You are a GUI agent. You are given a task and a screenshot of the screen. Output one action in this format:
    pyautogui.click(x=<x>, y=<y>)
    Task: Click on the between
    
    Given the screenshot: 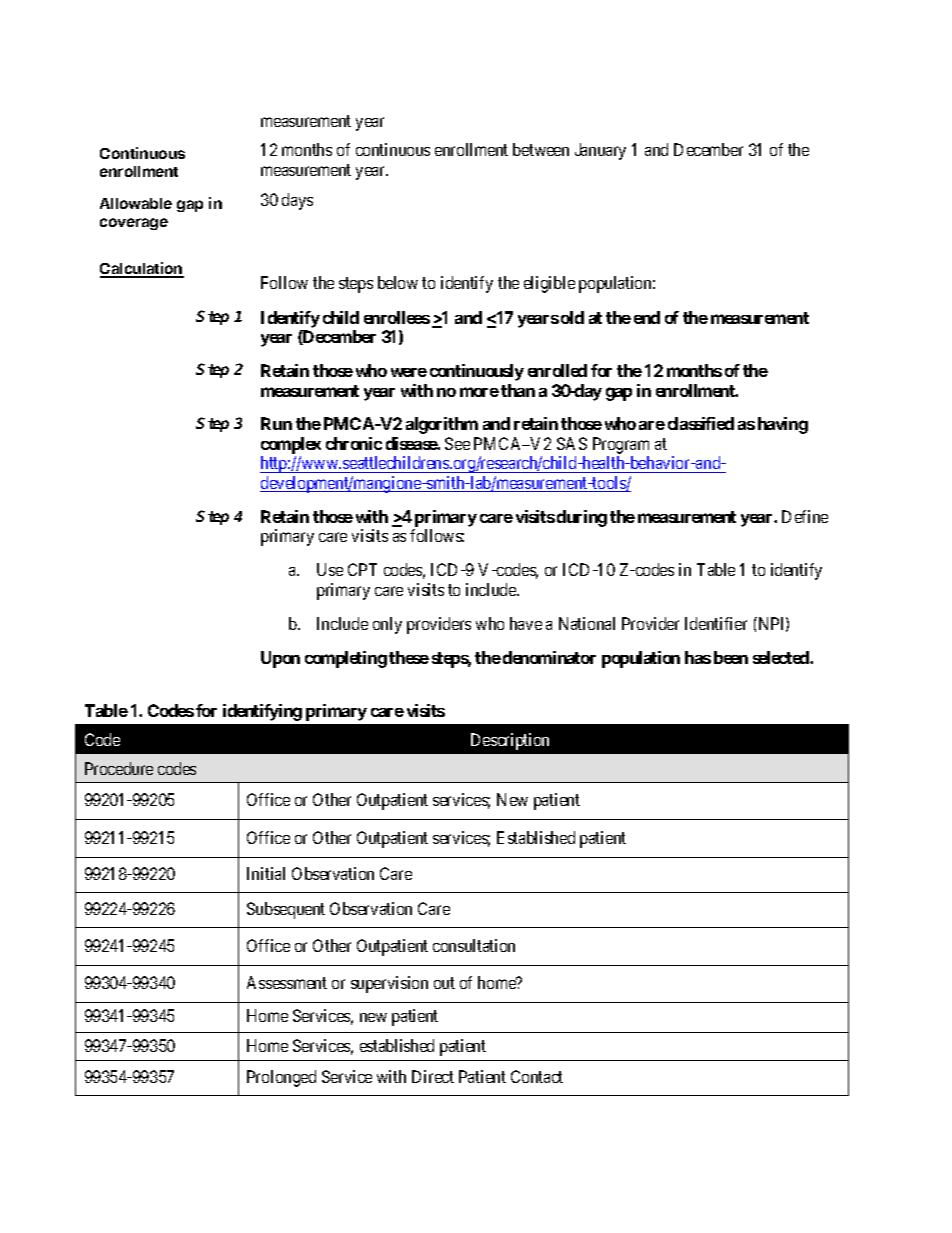 What is the action you would take?
    pyautogui.click(x=541, y=149)
